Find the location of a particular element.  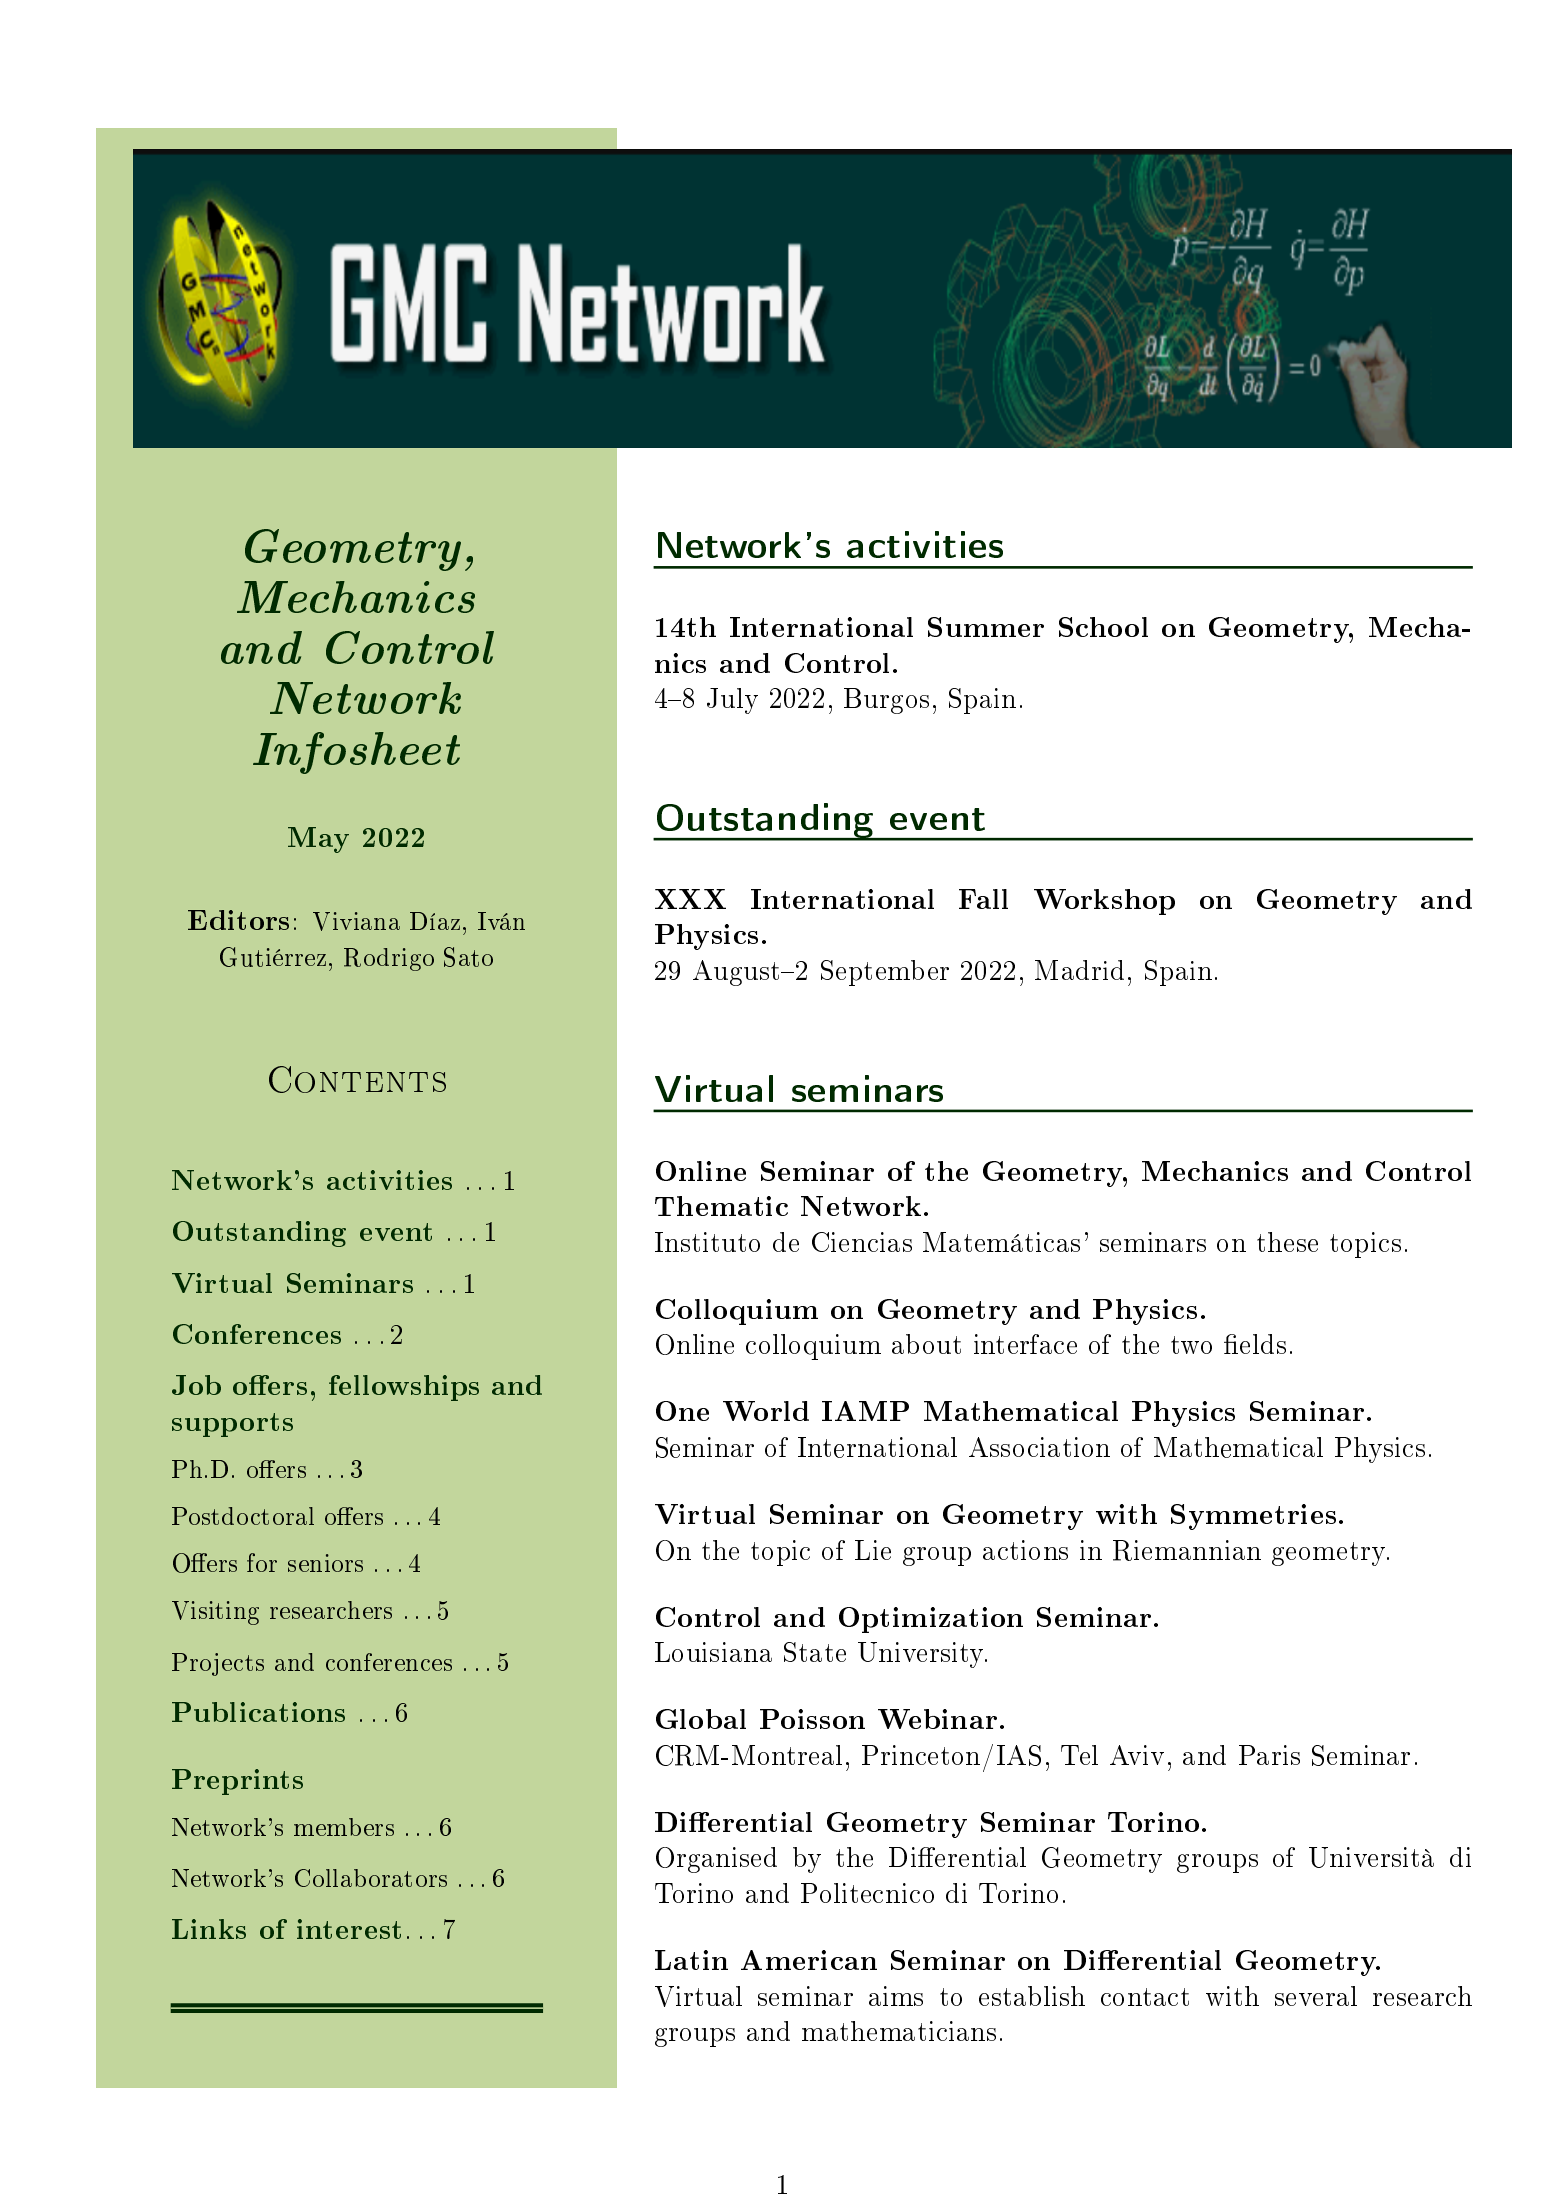

Publications is located at coordinates (258, 1712).
